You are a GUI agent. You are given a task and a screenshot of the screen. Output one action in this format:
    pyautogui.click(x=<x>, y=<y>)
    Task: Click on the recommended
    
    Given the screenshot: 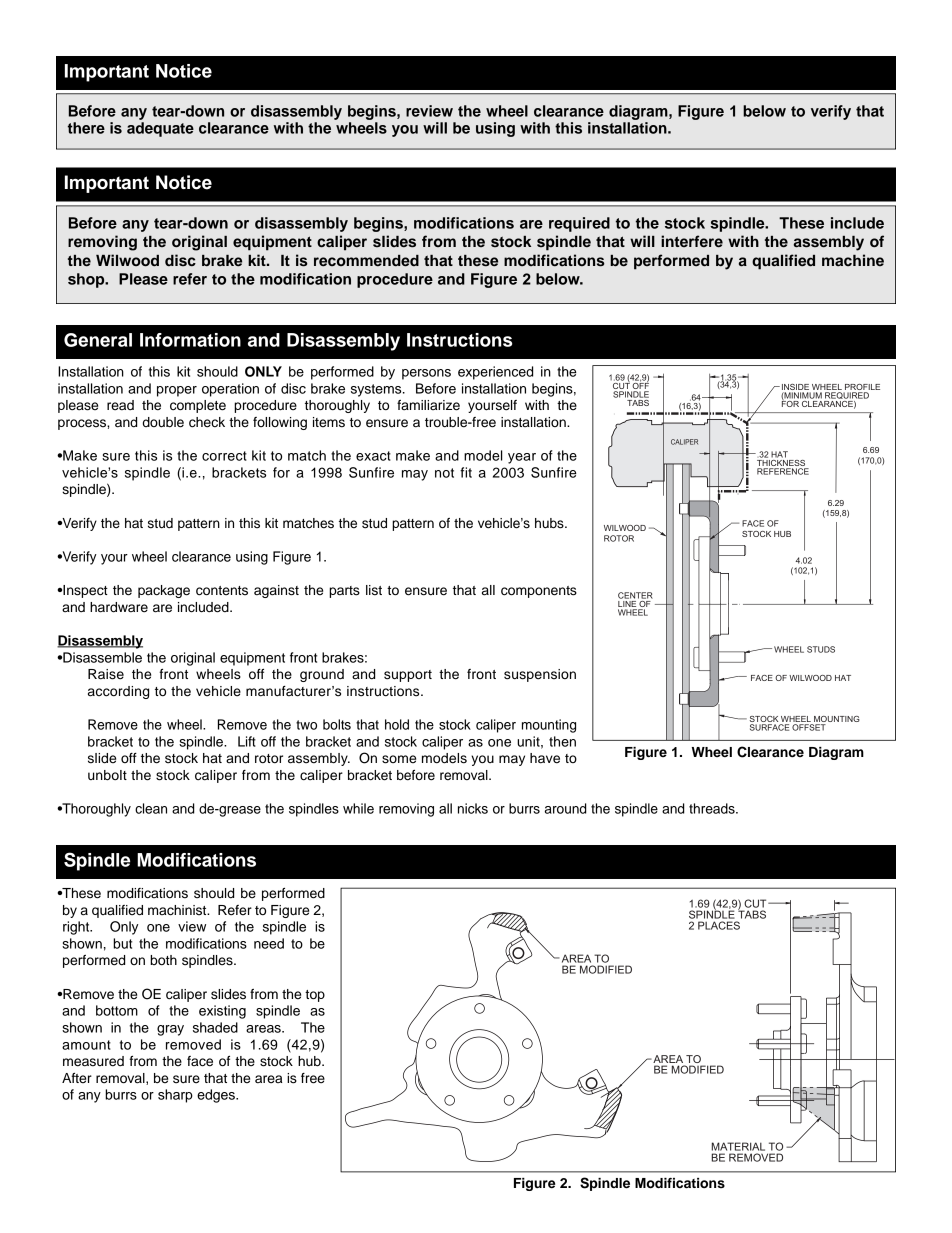 What is the action you would take?
    pyautogui.click(x=366, y=261)
